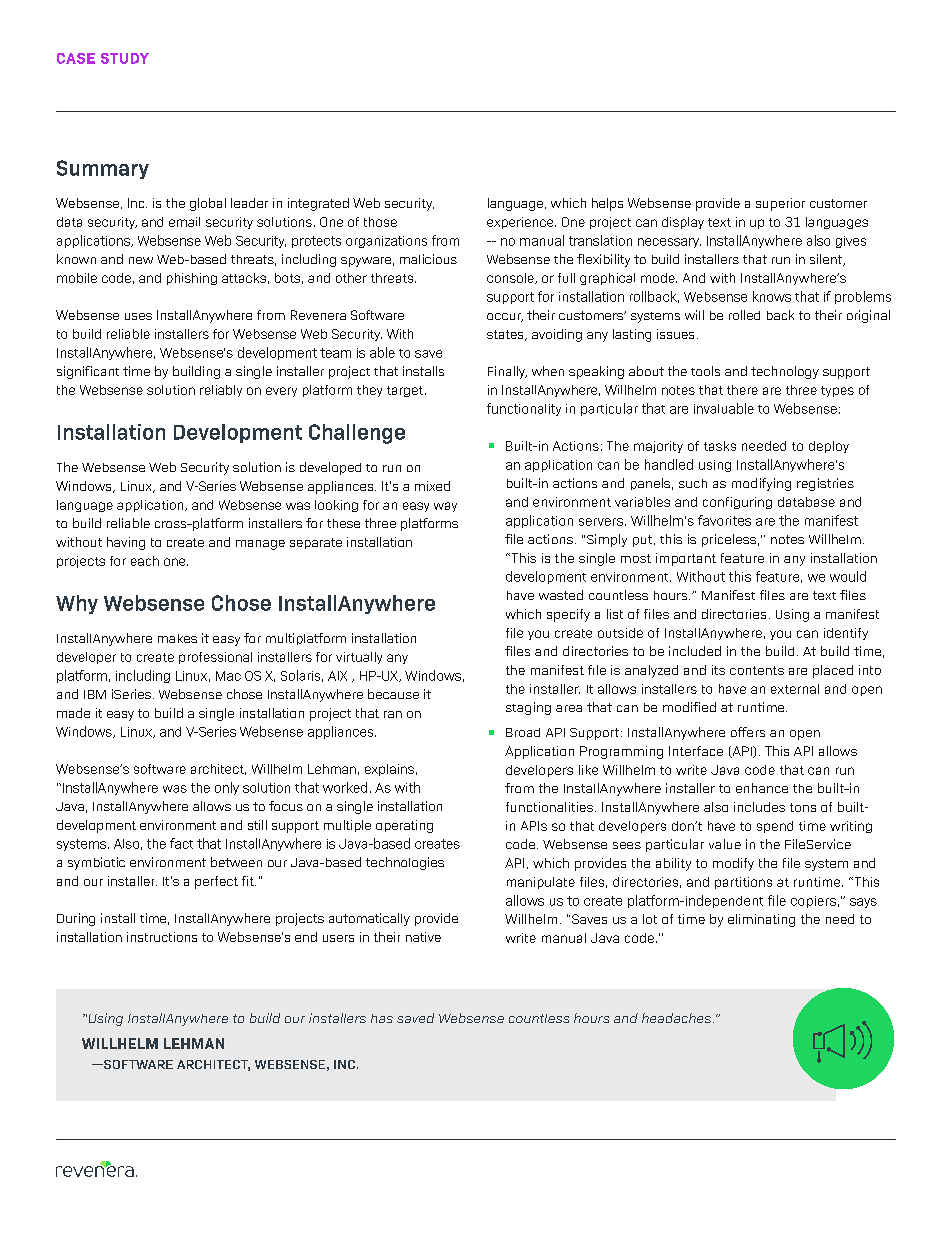 This screenshot has width=952, height=1233. What do you see at coordinates (228, 676) in the screenshot?
I see `Mac` at bounding box center [228, 676].
